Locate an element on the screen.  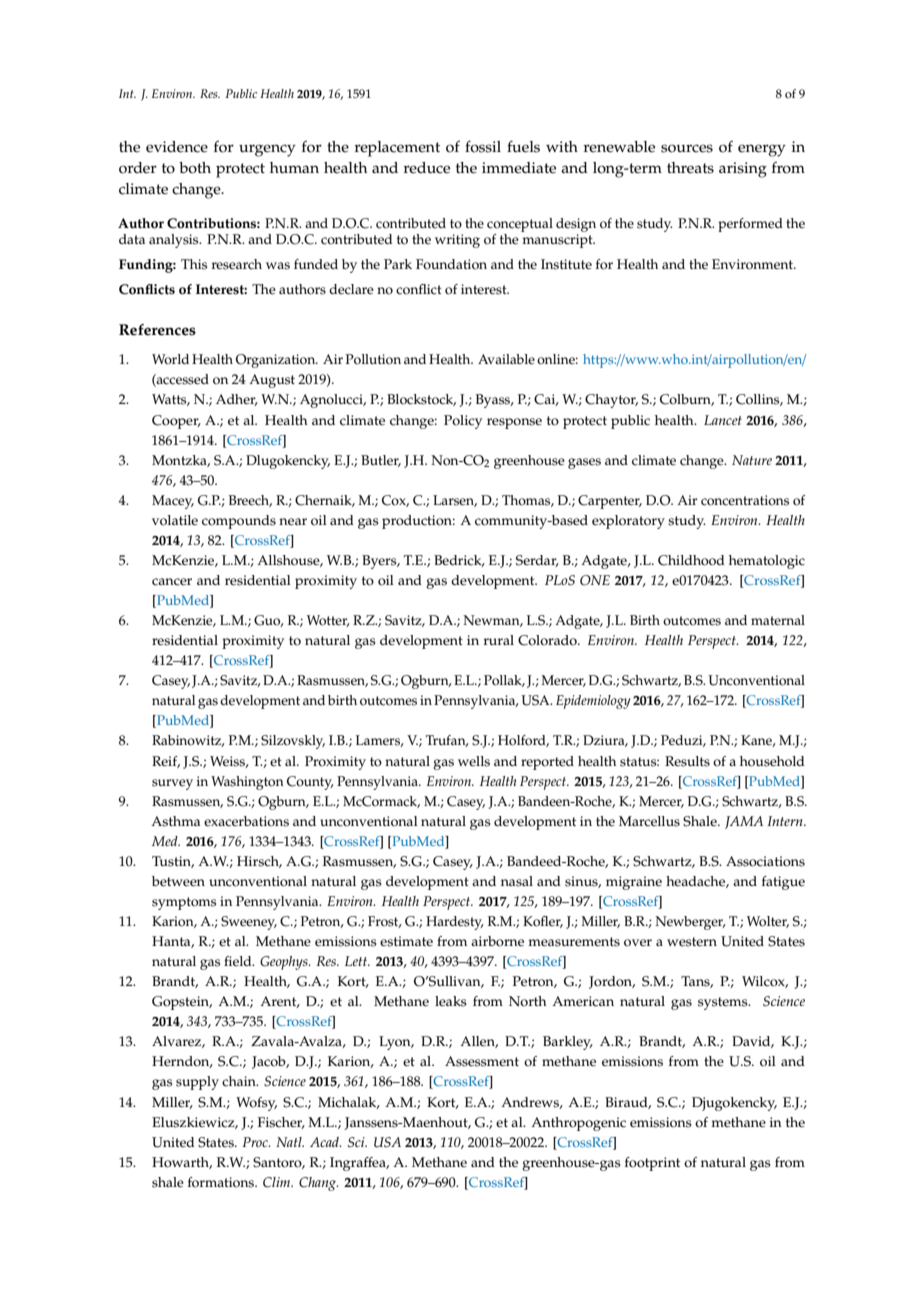
both is located at coordinates (195, 168).
